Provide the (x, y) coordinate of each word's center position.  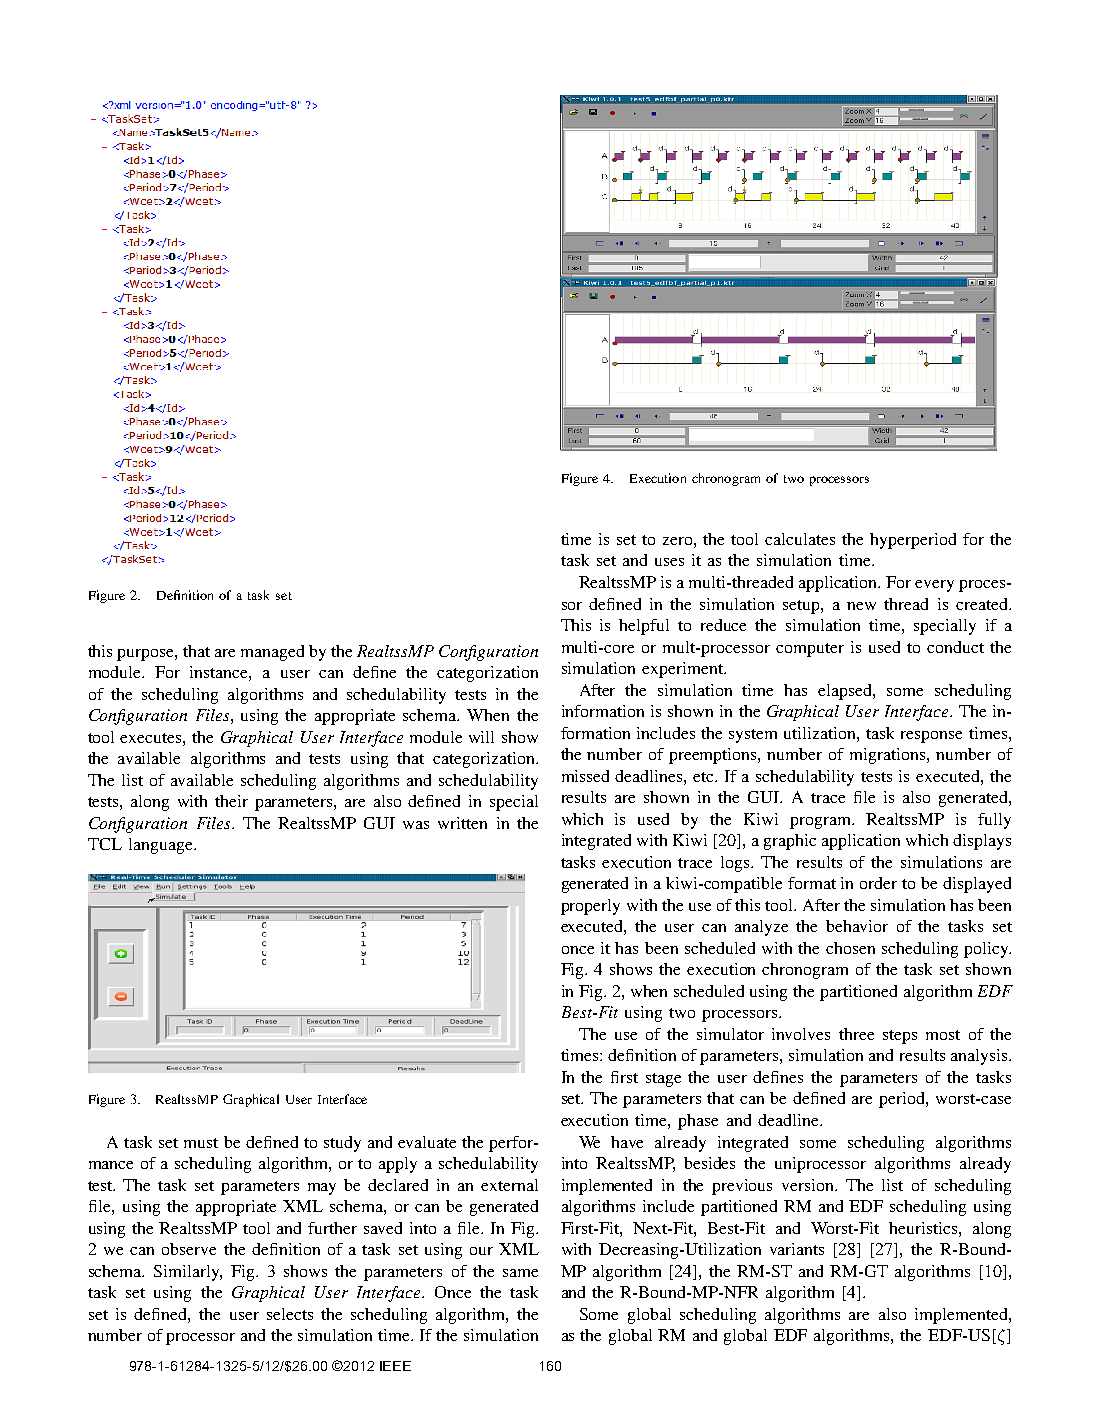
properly (590, 907)
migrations (889, 756)
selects (290, 1314)
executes (152, 738)
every (934, 586)
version (809, 1185)
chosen (850, 948)
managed (272, 653)
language (162, 846)
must (201, 1143)
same (520, 1273)
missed (585, 776)
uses (669, 562)
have (627, 1142)
